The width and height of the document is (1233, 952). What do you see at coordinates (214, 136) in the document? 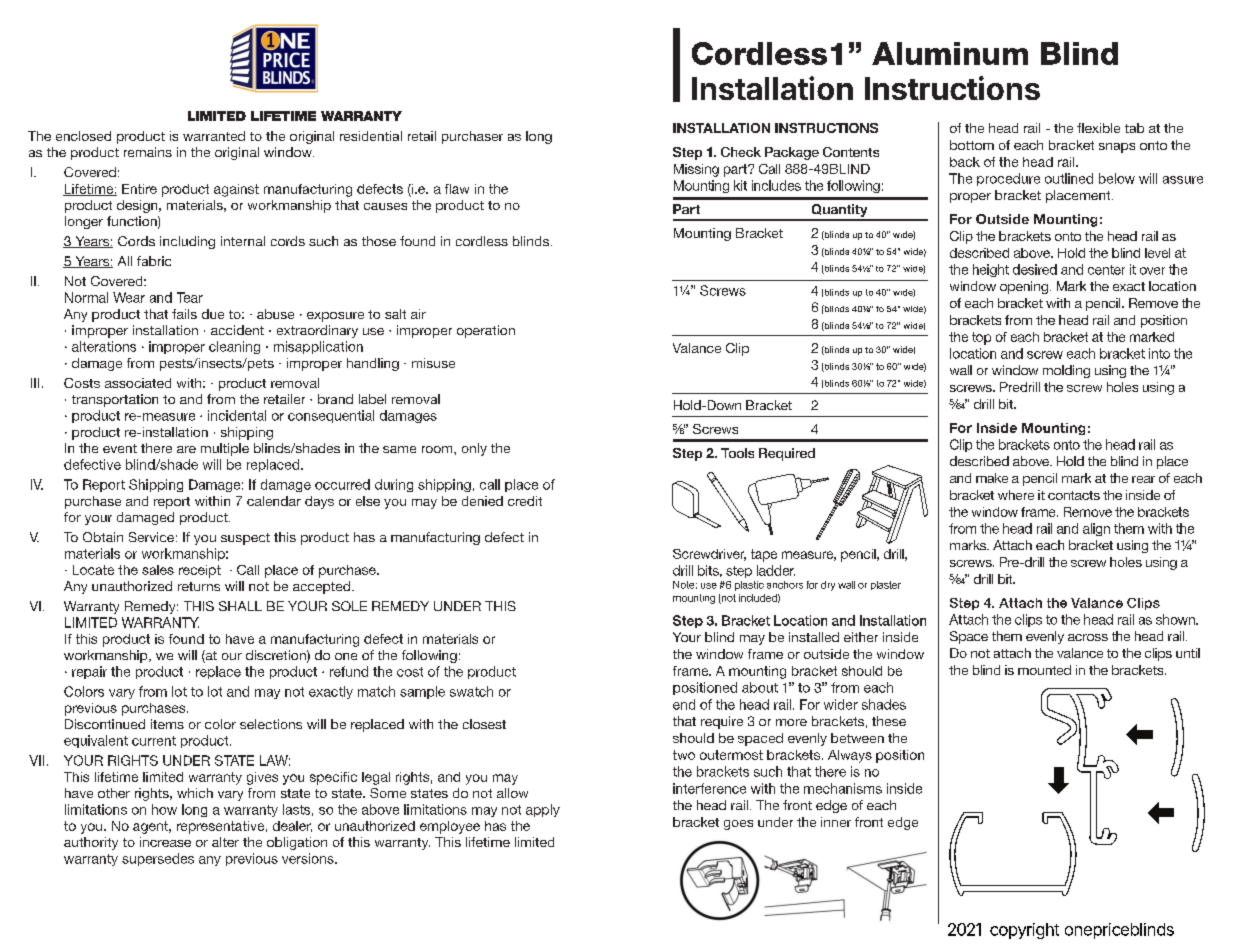
I see `warranted` at bounding box center [214, 136].
